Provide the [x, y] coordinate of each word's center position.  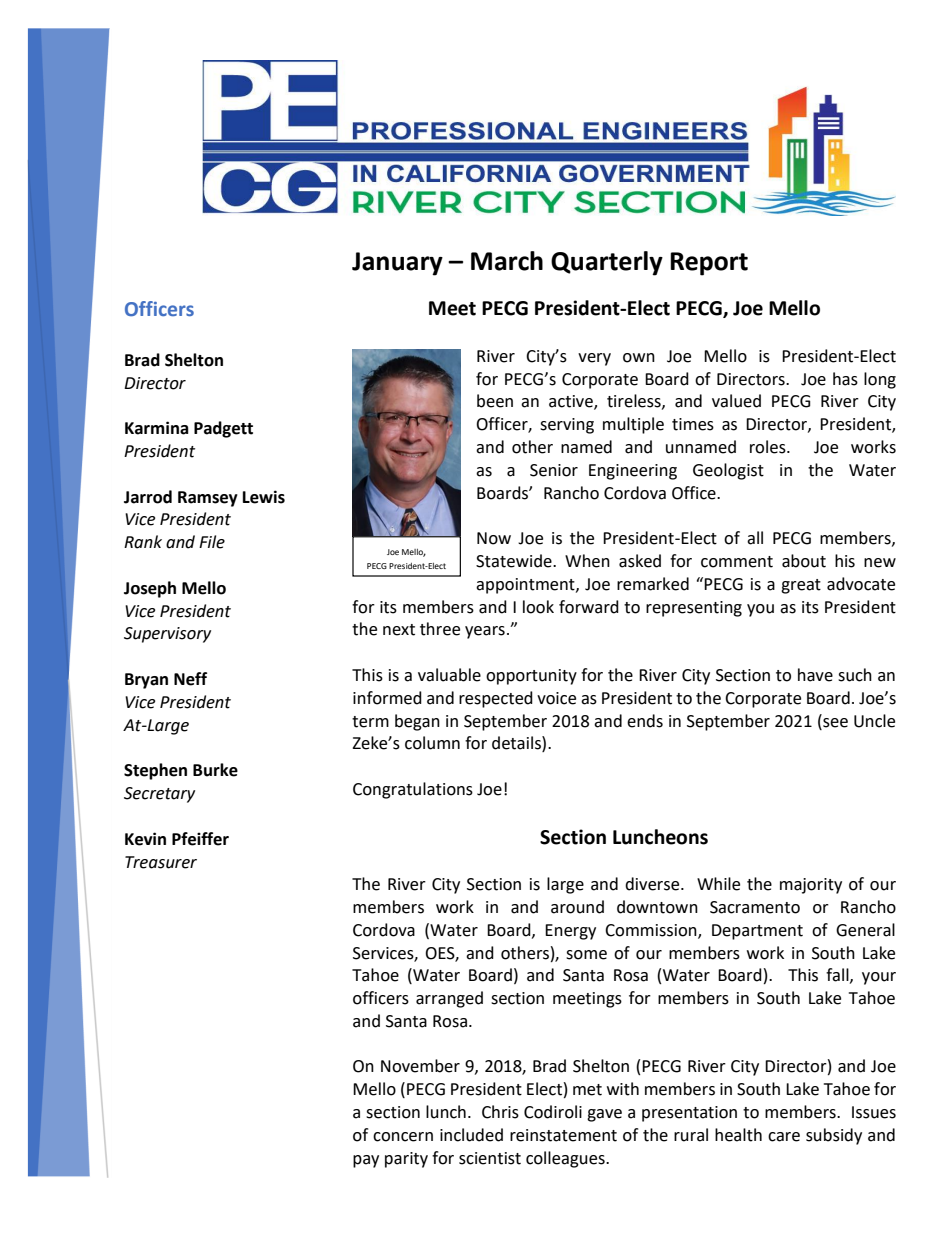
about [804, 561]
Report [709, 264]
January [397, 264]
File [212, 542]
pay [366, 1161]
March [507, 261]
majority [811, 886]
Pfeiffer [200, 839]
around [577, 907]
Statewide [515, 561]
